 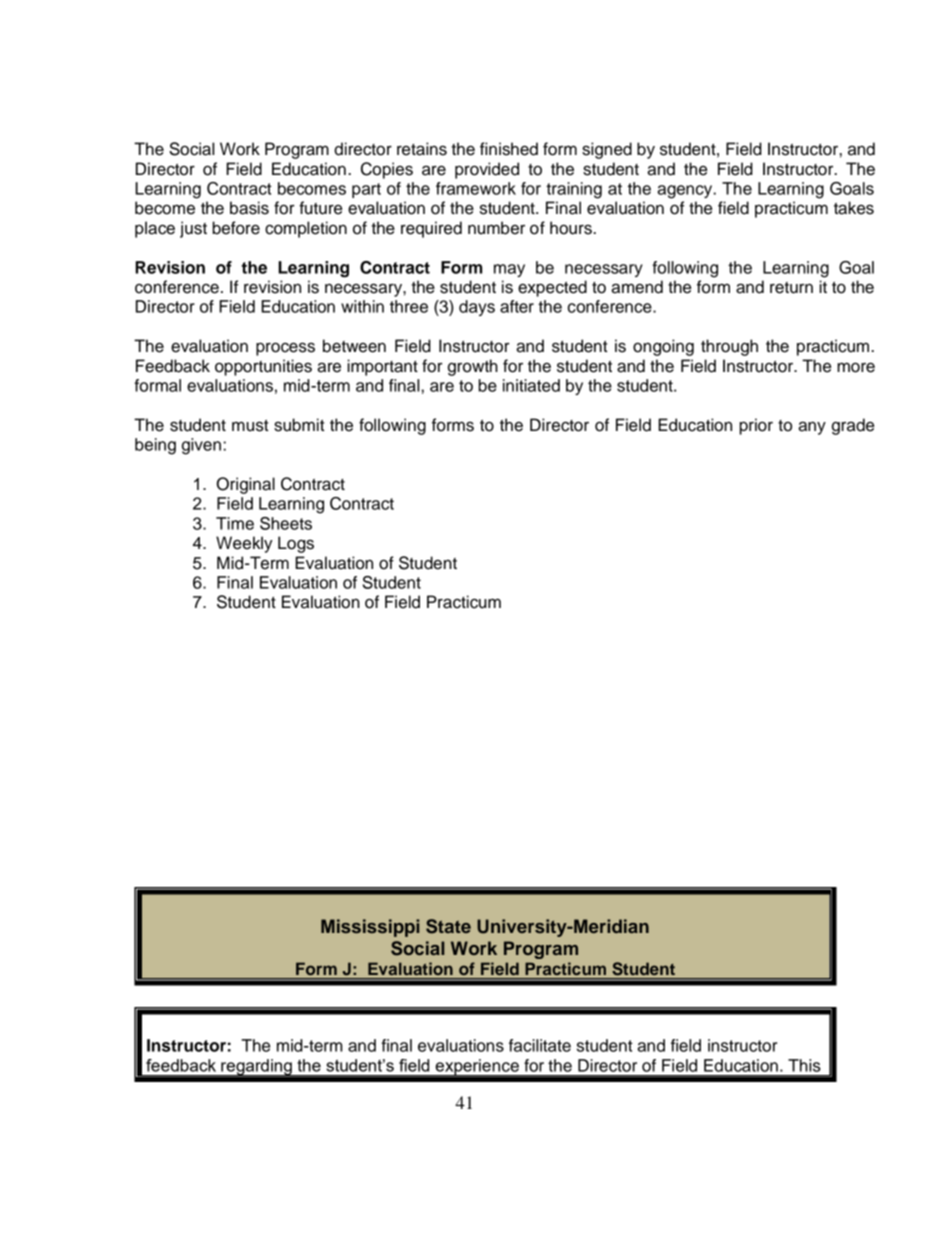 What do you see at coordinates (249, 208) in the screenshot?
I see `basis` at bounding box center [249, 208].
